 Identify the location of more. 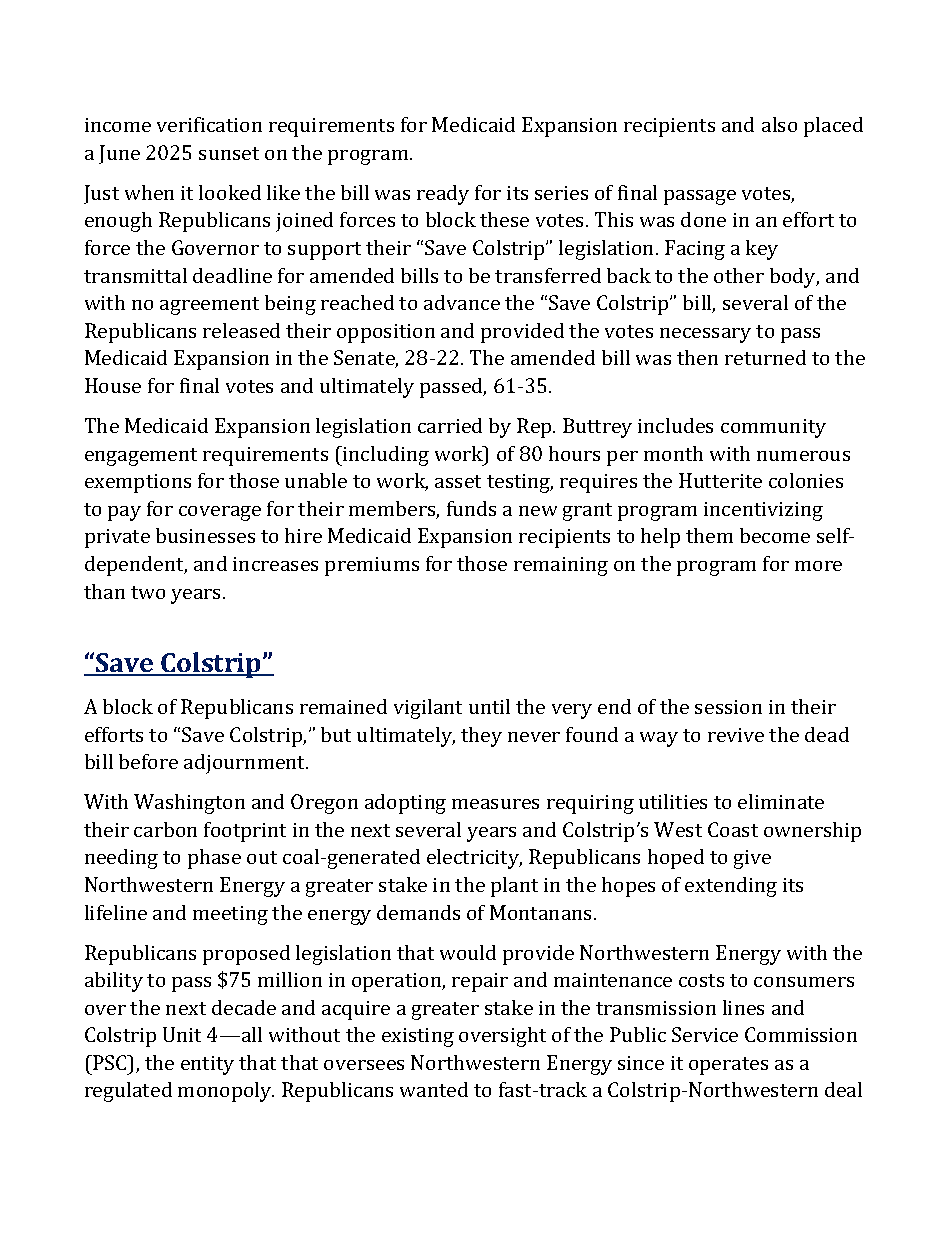
(818, 566).
